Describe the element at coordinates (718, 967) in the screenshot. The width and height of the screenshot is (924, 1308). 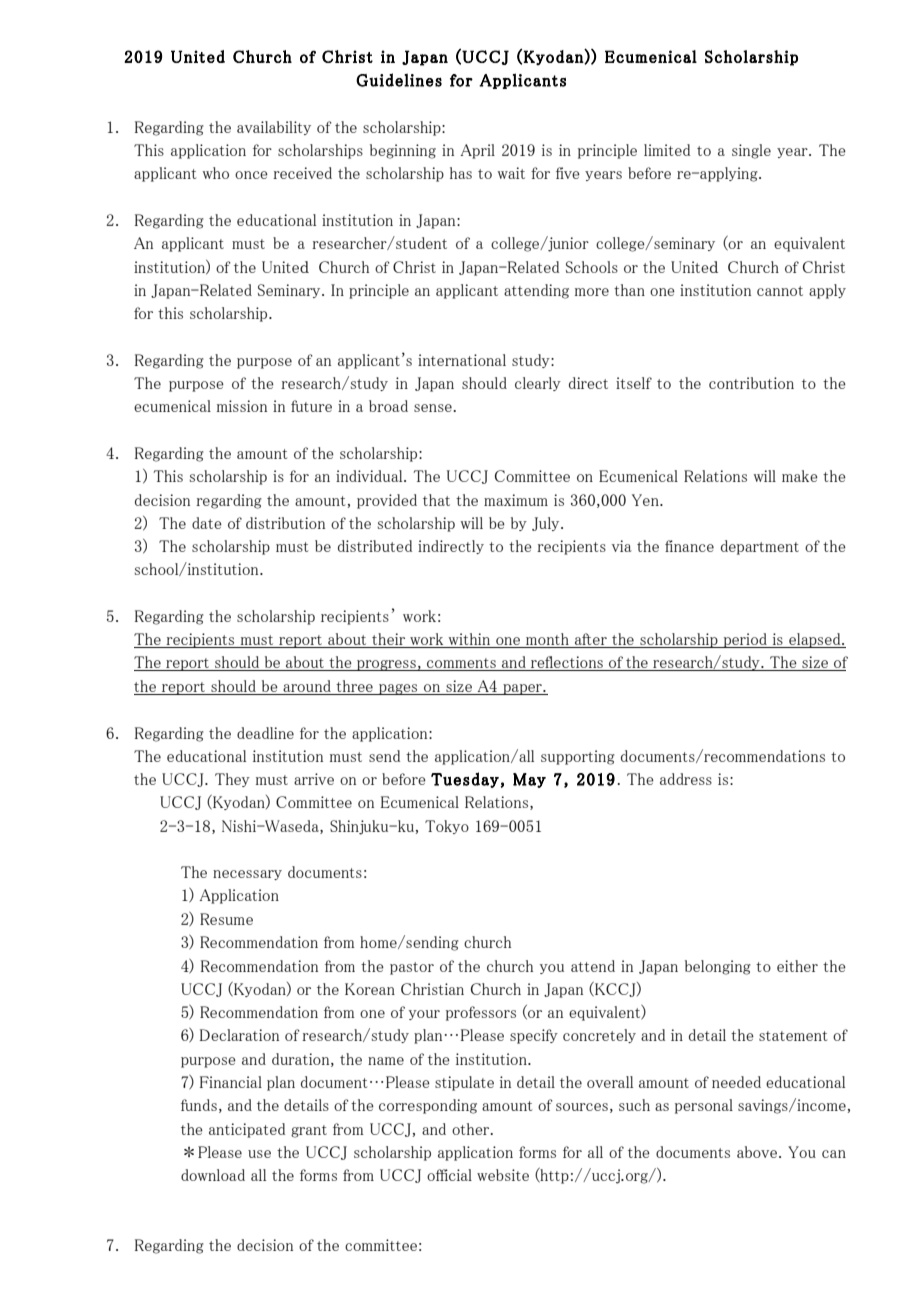
I see `belonging` at that location.
